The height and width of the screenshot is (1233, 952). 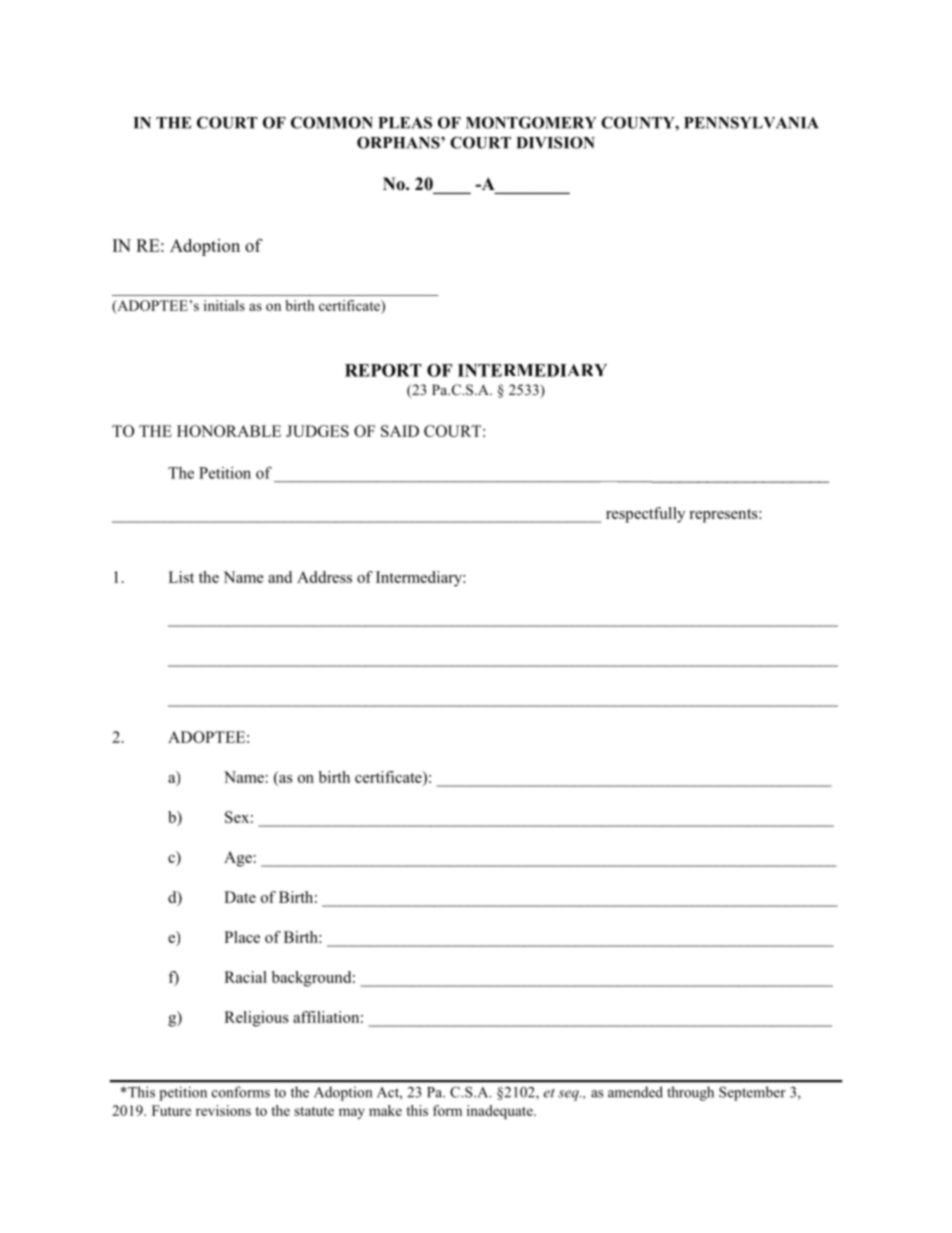 What do you see at coordinates (240, 897) in the screenshot?
I see `Date` at bounding box center [240, 897].
